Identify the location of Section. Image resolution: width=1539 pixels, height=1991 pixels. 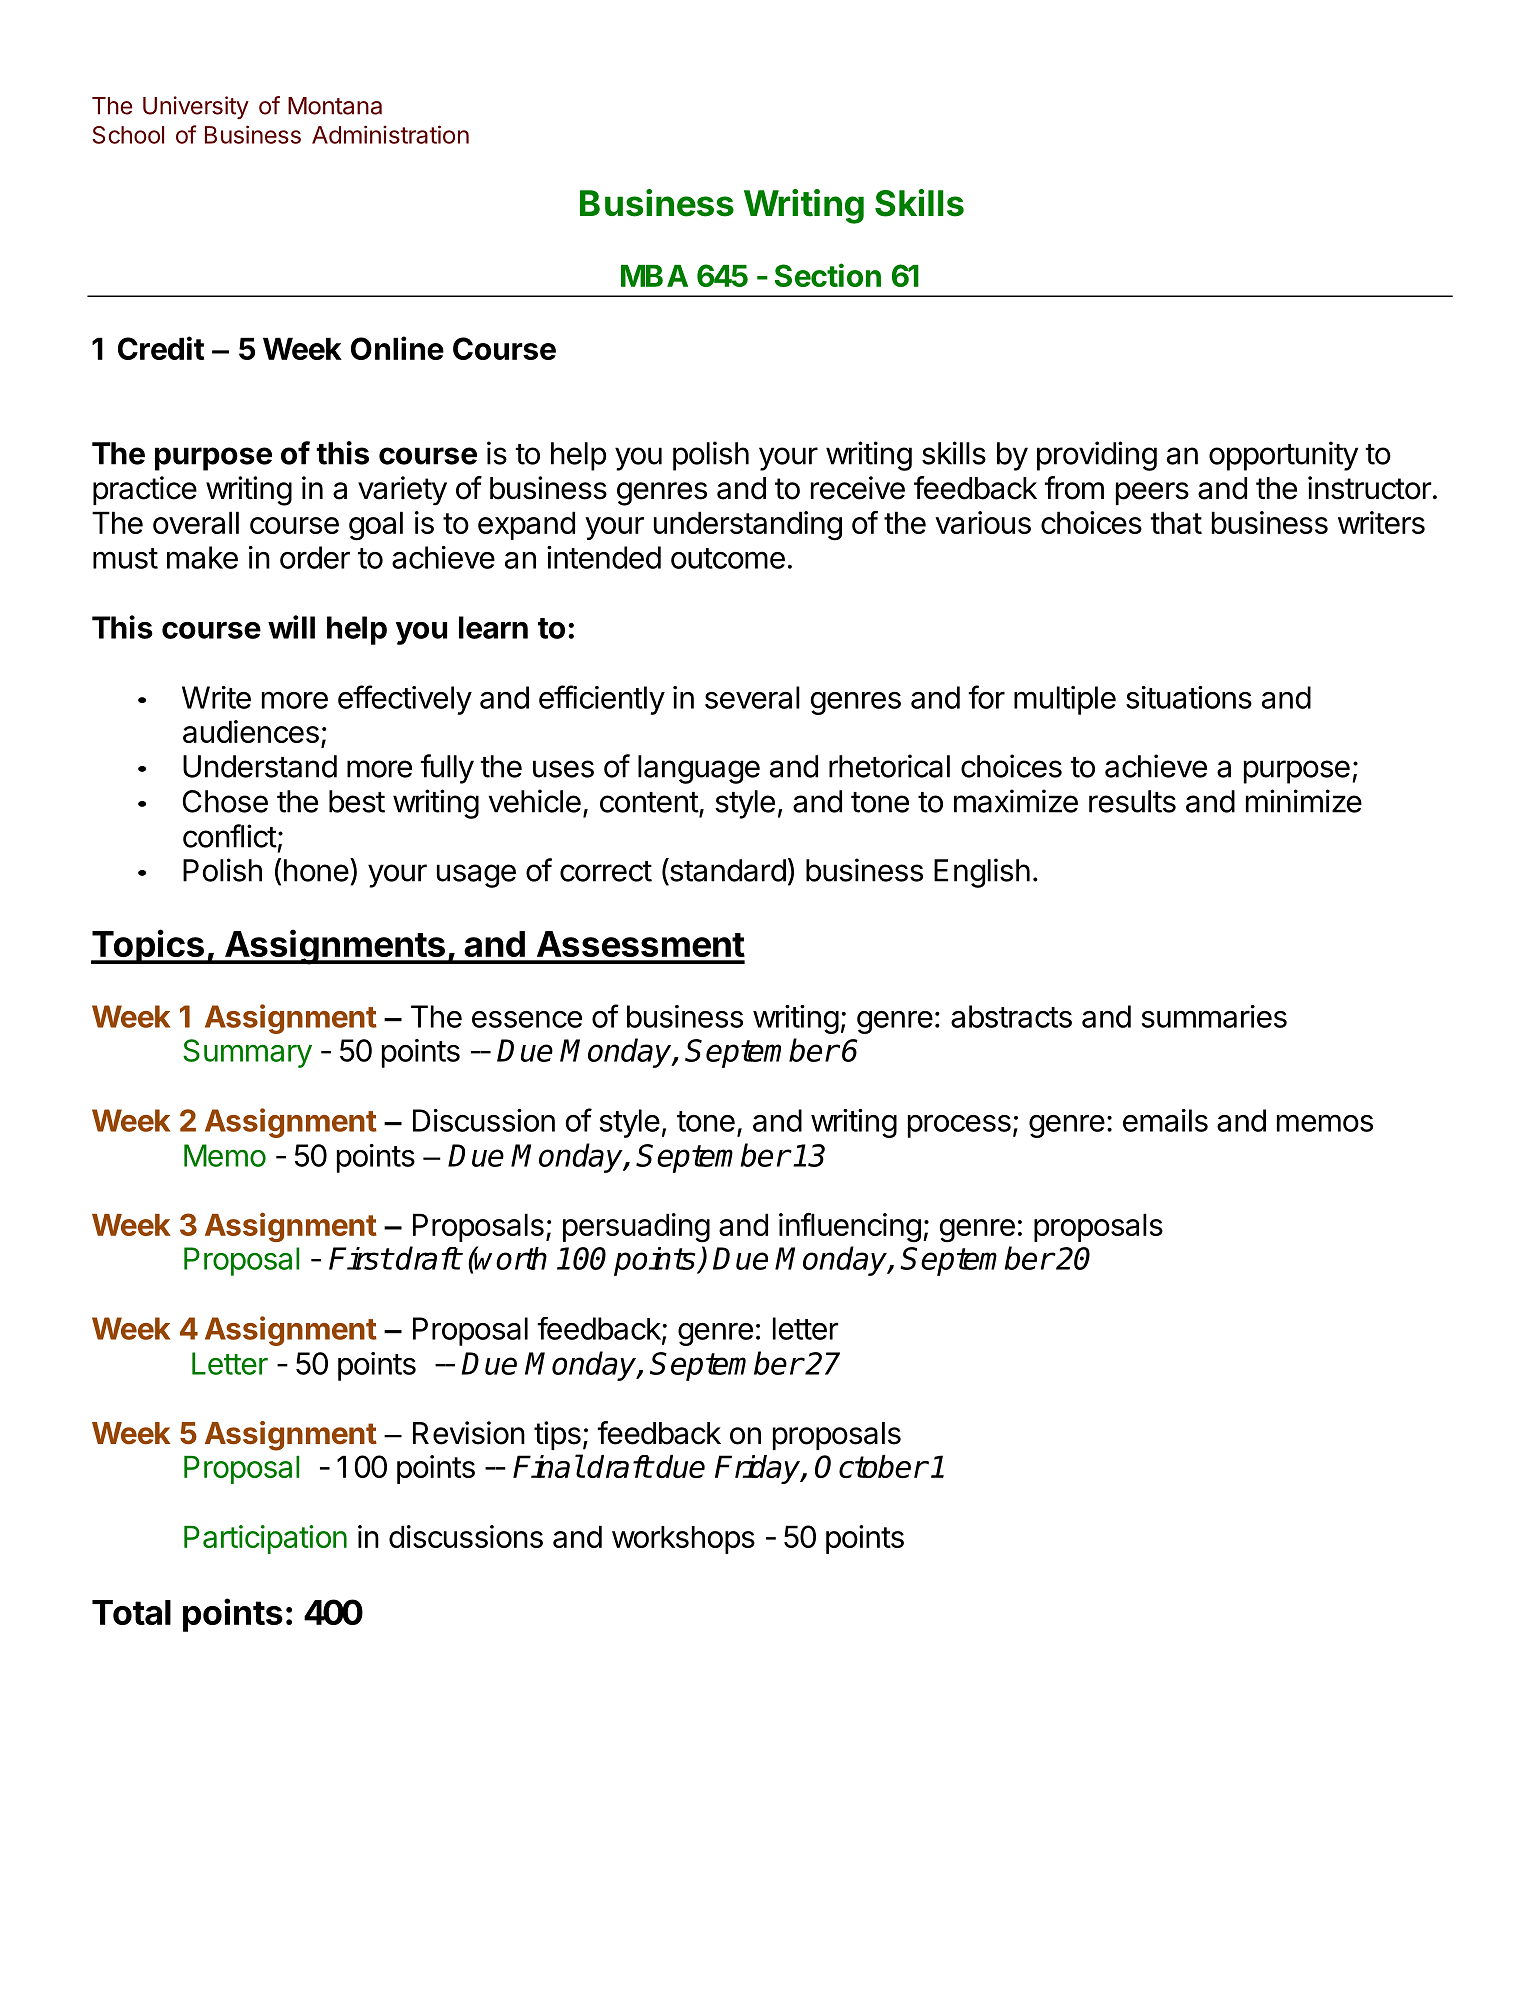
(828, 275).
